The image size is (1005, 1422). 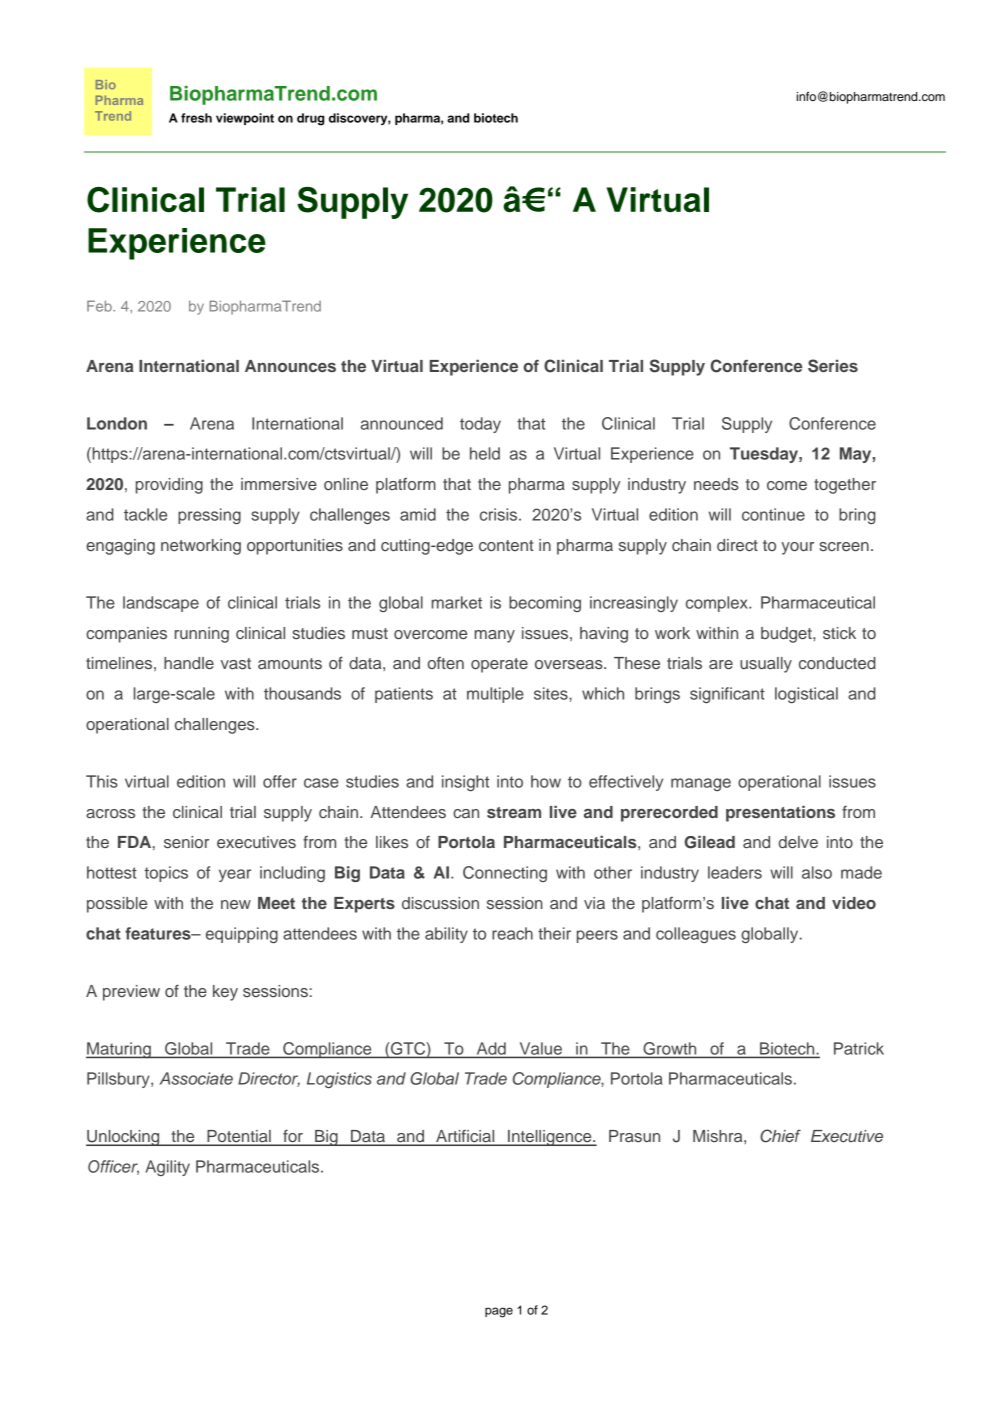 I want to click on today, so click(x=480, y=425).
